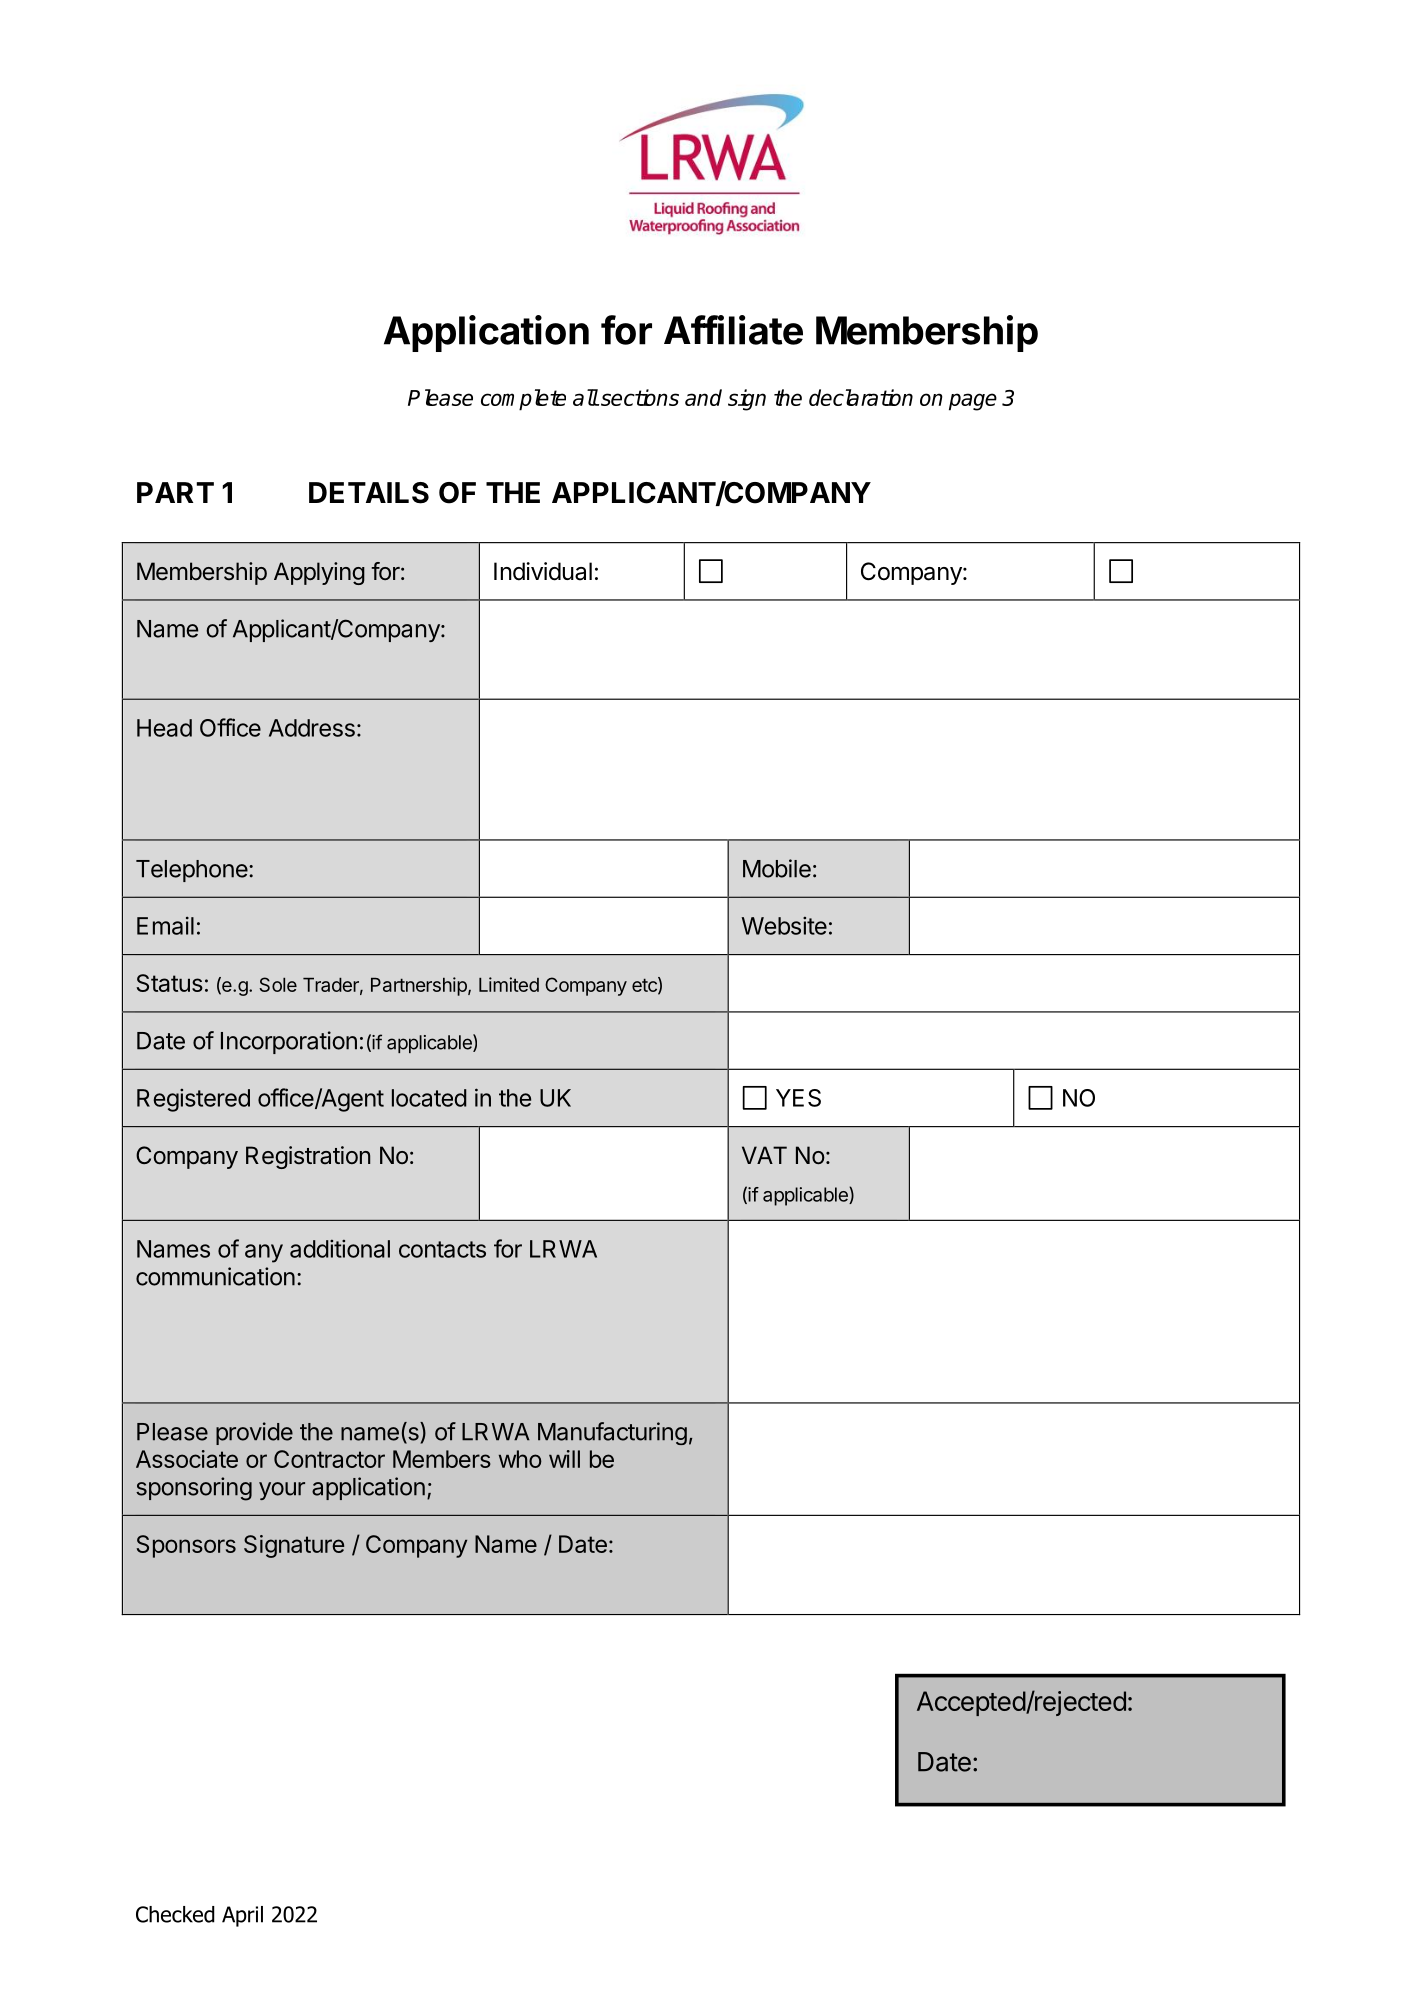 The image size is (1422, 2011). What do you see at coordinates (369, 493) in the screenshot?
I see `DETAILS` at bounding box center [369, 493].
